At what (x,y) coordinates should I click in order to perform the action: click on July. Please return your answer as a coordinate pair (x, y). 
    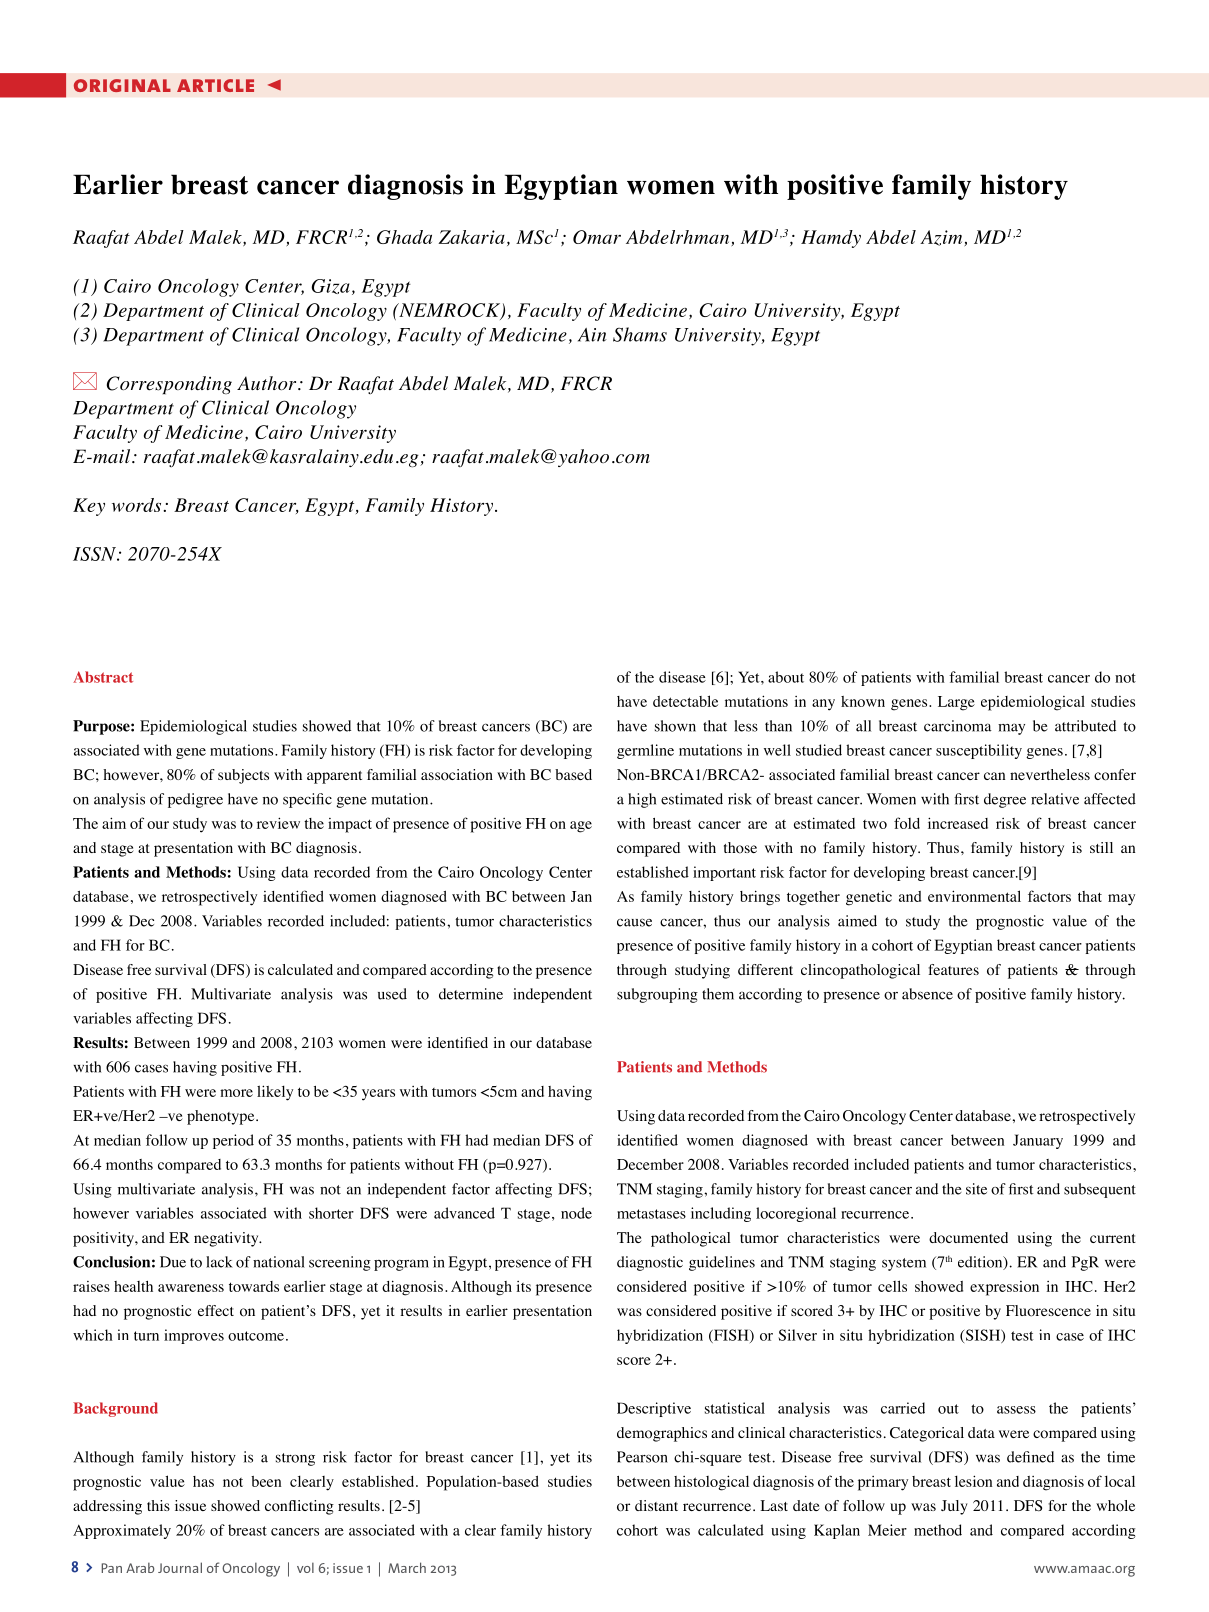
    Looking at the image, I should click on (954, 1507).
